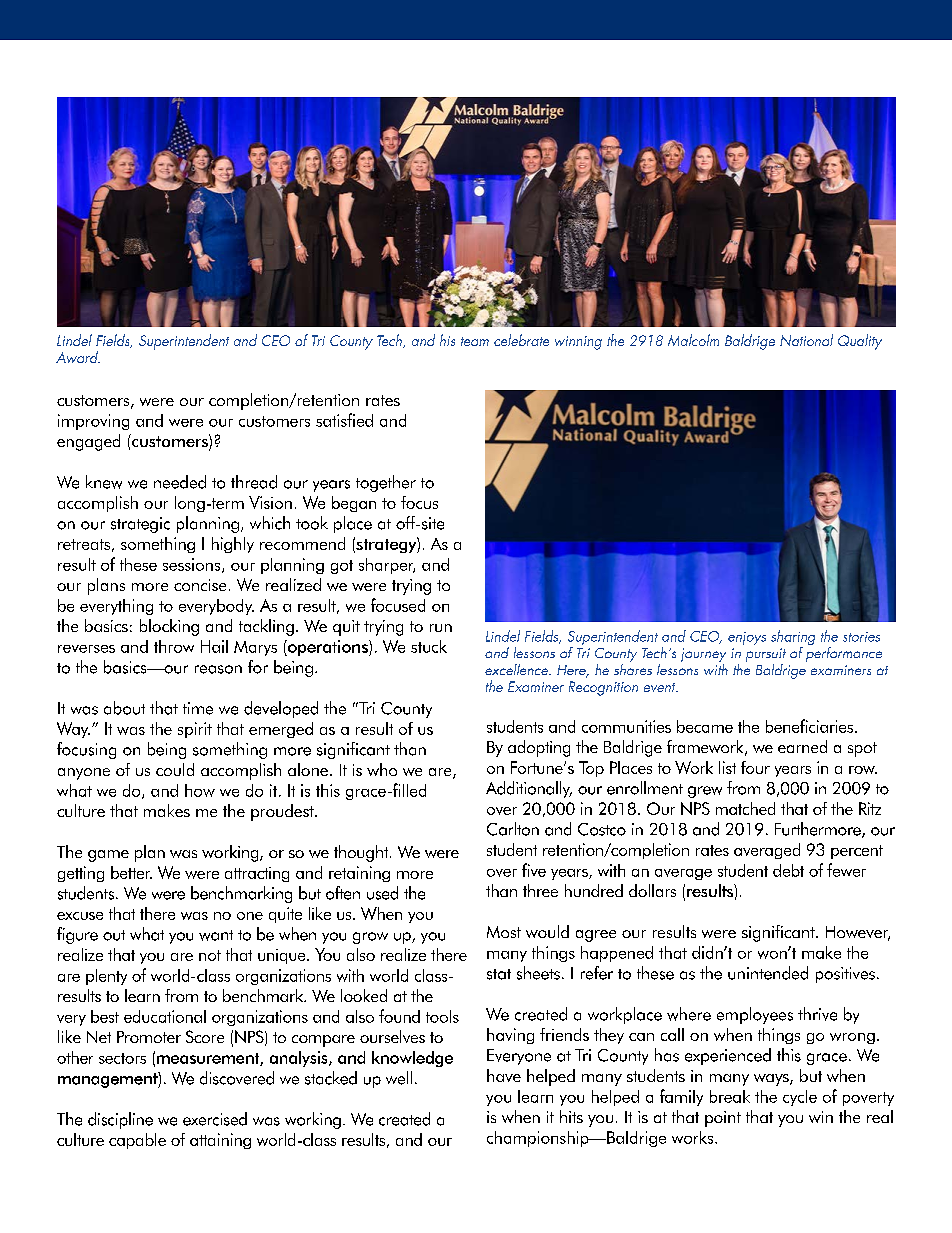 This screenshot has width=952, height=1233. I want to click on Award, so click(78, 357).
